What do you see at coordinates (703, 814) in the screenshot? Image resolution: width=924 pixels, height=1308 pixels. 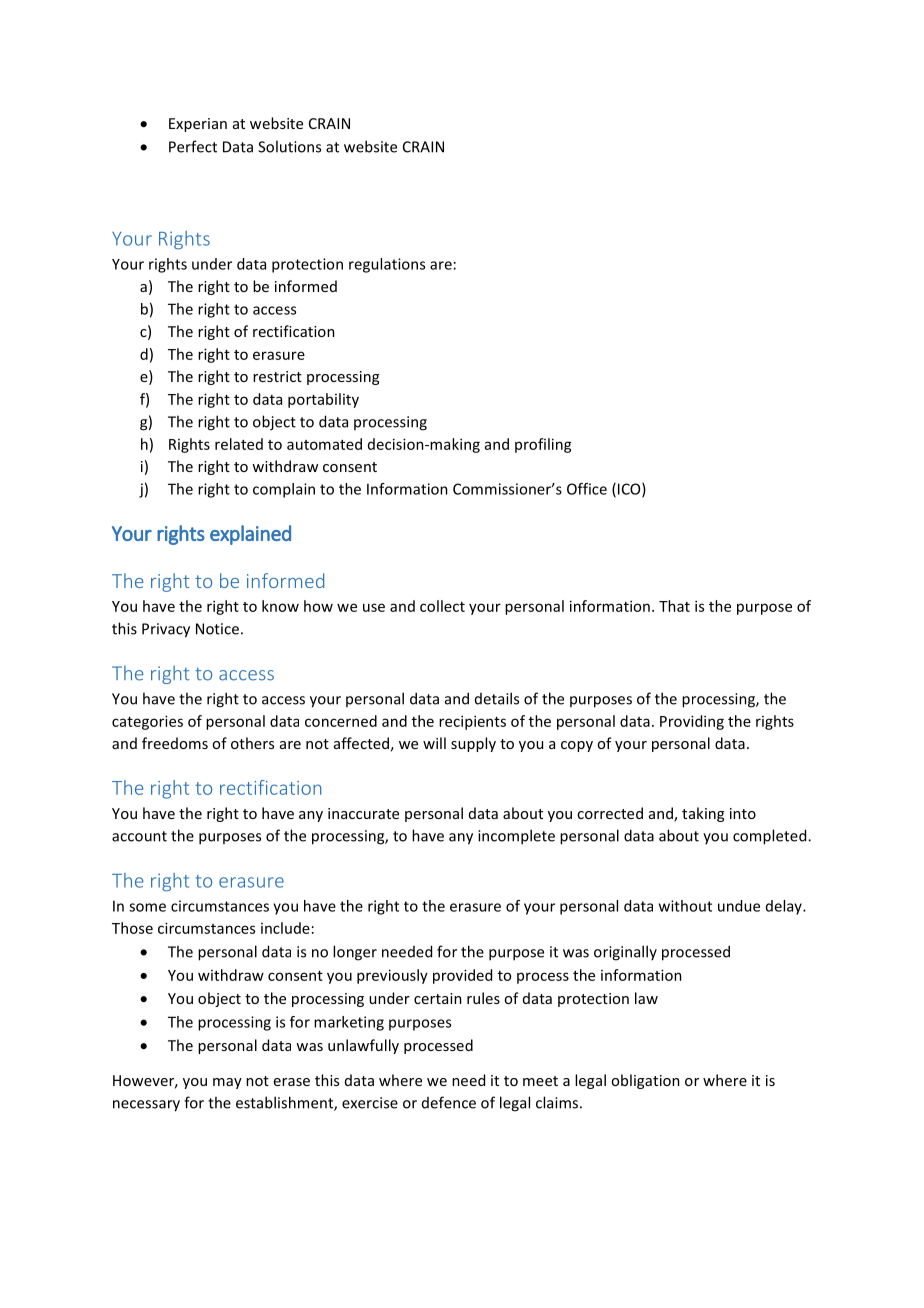 I see `taking` at bounding box center [703, 814].
